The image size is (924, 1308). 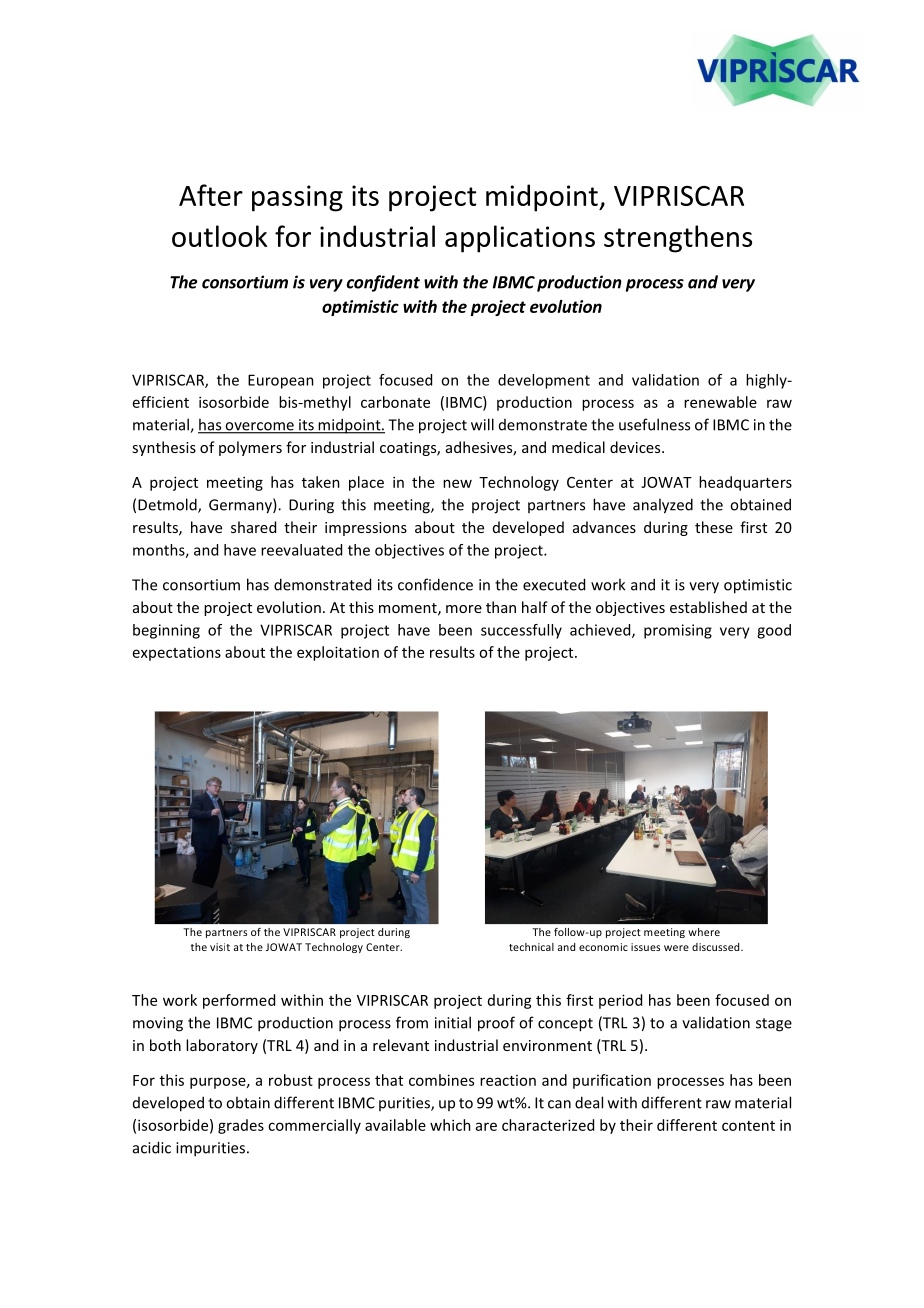 I want to click on where, so click(x=704, y=932).
